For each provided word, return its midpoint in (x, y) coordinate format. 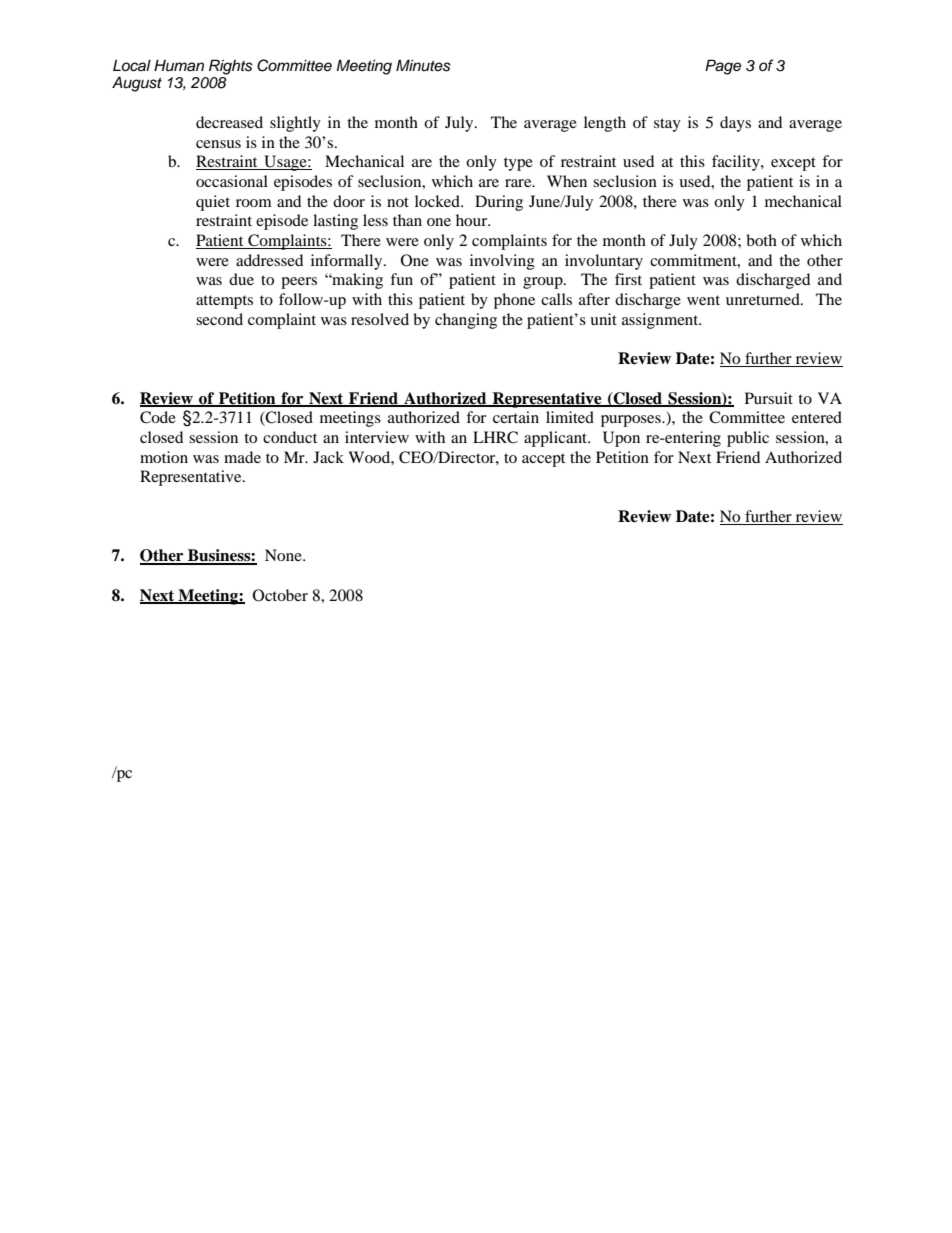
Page (723, 67)
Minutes (423, 65)
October (280, 595)
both (761, 240)
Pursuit (769, 398)
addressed (269, 260)
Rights (231, 67)
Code (158, 417)
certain (516, 417)
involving (502, 262)
